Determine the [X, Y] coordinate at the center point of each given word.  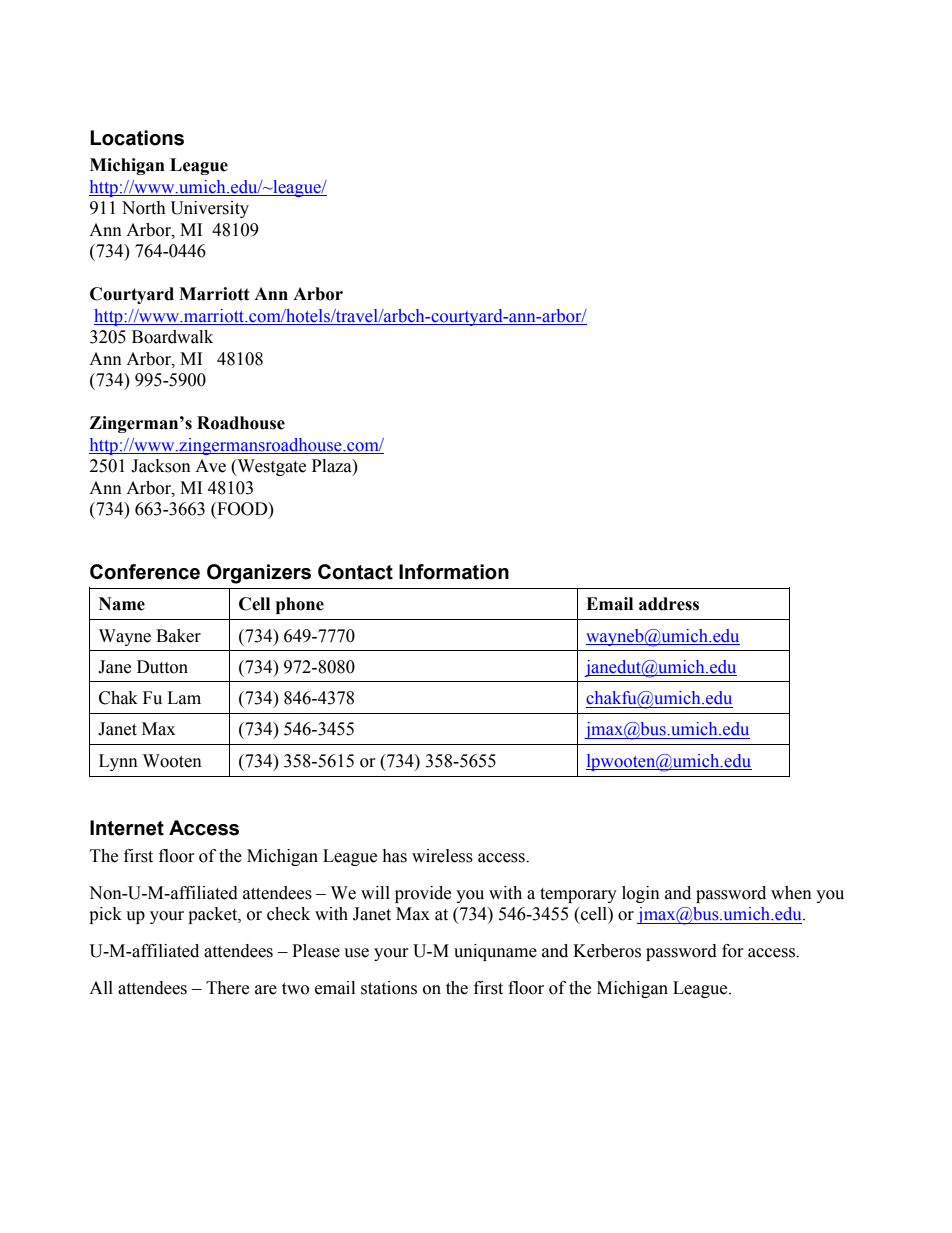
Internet [127, 828]
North [144, 208]
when [791, 893]
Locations [137, 138]
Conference [145, 572]
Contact [355, 572]
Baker [178, 636]
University [210, 209]
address [669, 604]
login [641, 894]
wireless [442, 856]
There [227, 988]
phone [300, 605]
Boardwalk [172, 337]
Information [454, 572]
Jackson [161, 466]
